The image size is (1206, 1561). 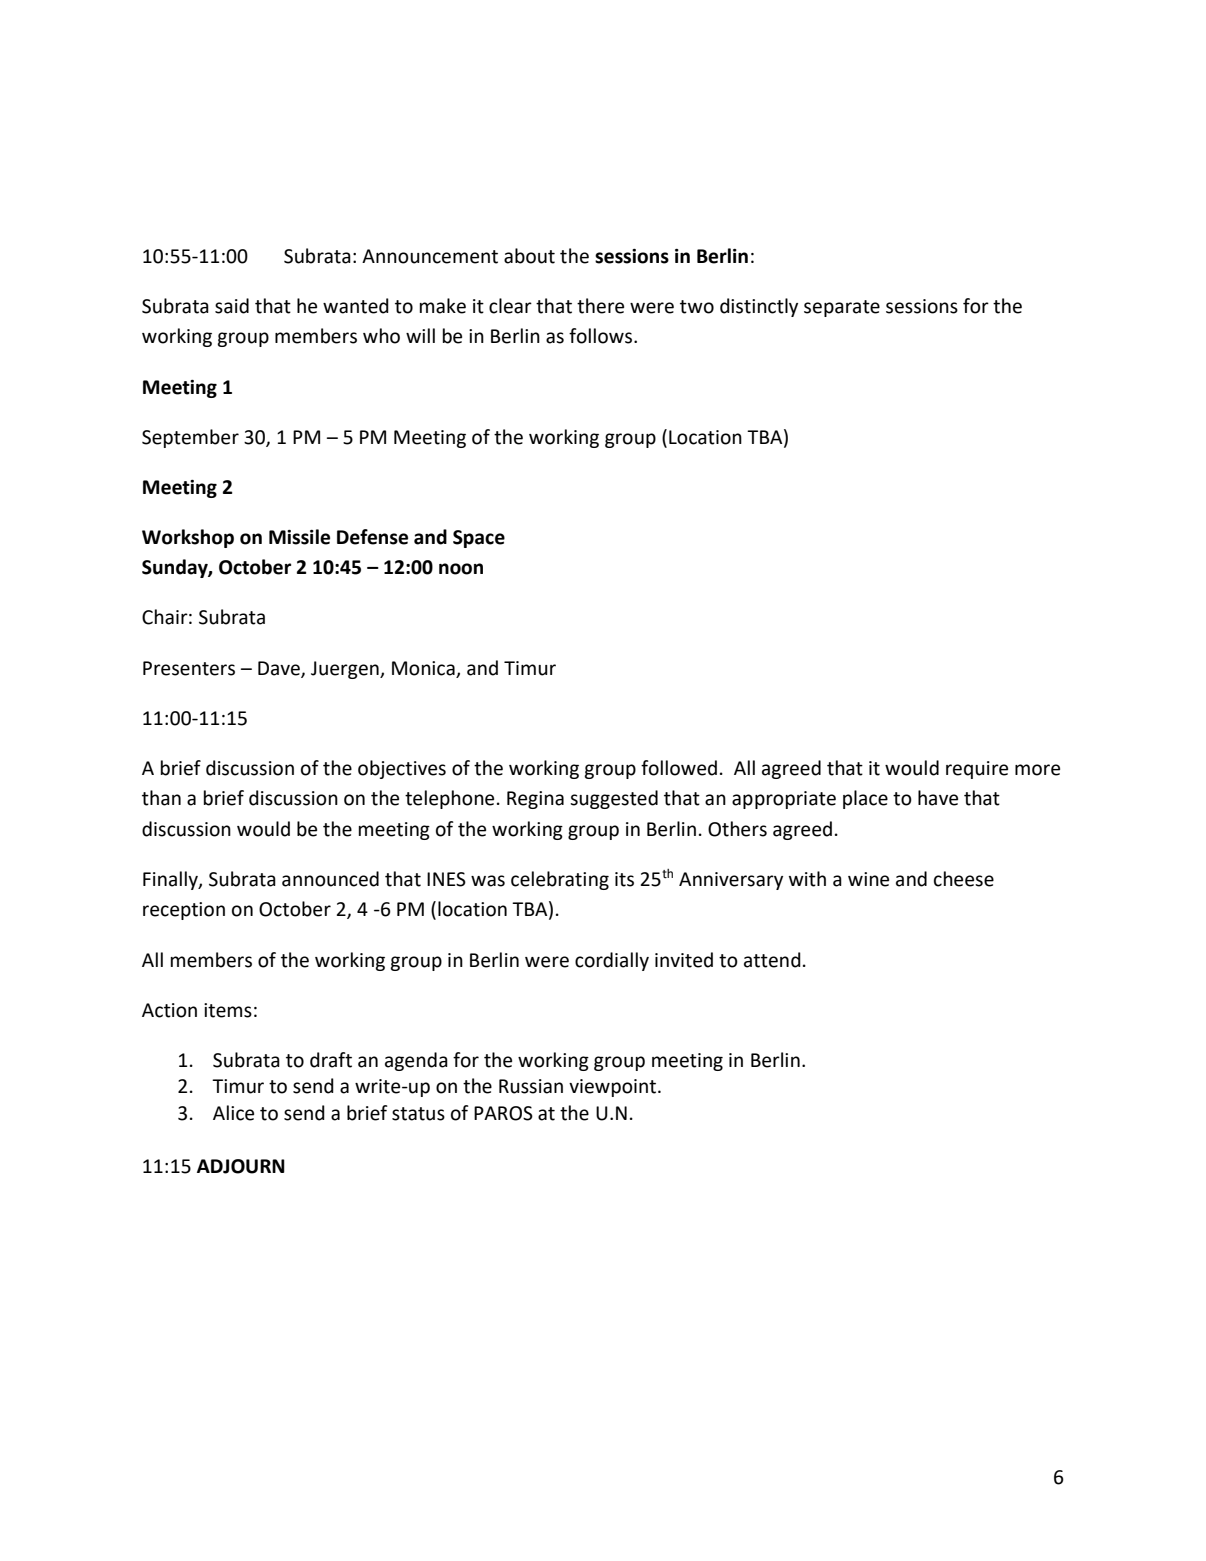 What do you see at coordinates (233, 1113) in the screenshot?
I see `Alice` at bounding box center [233, 1113].
